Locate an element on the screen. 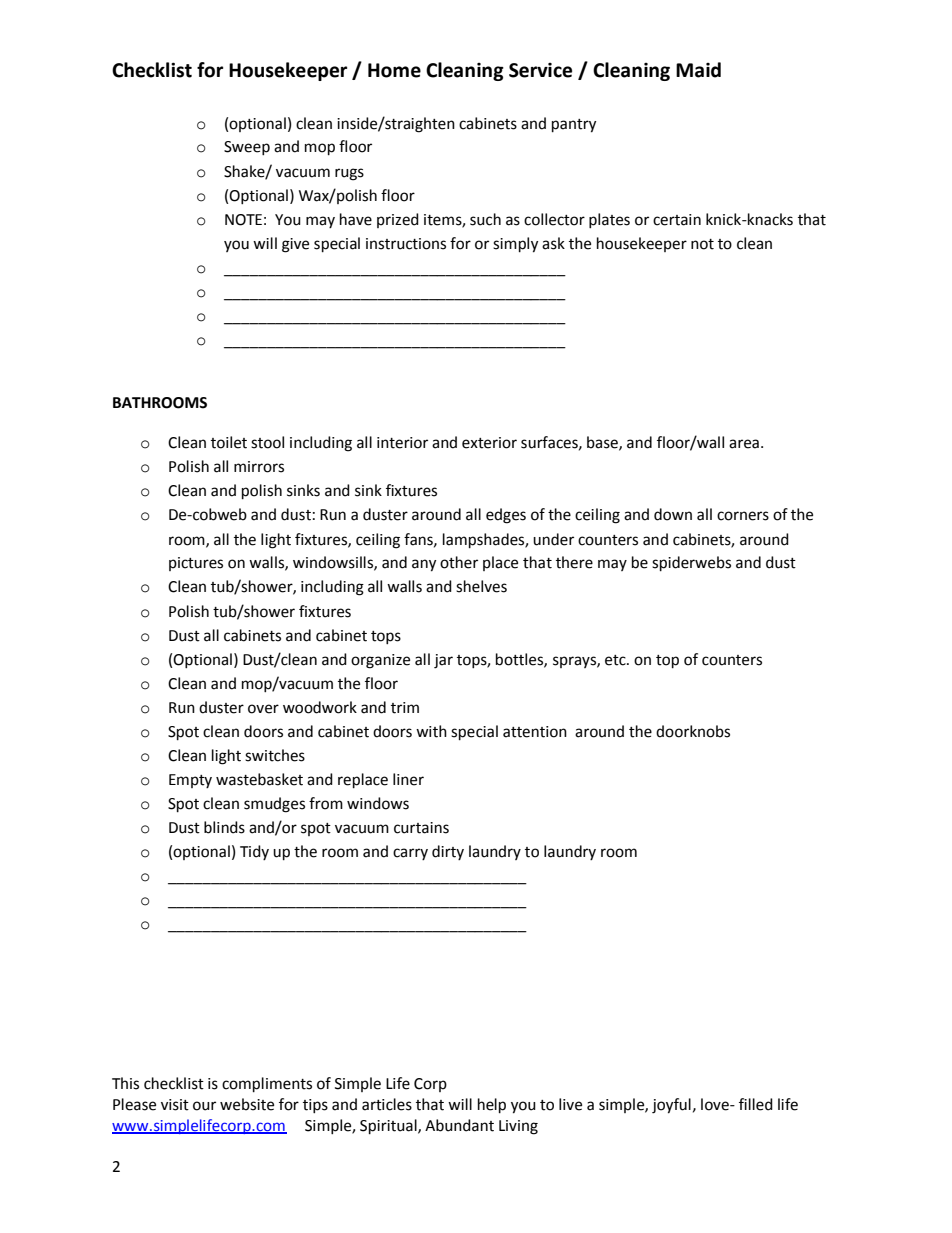  dirty is located at coordinates (448, 852).
